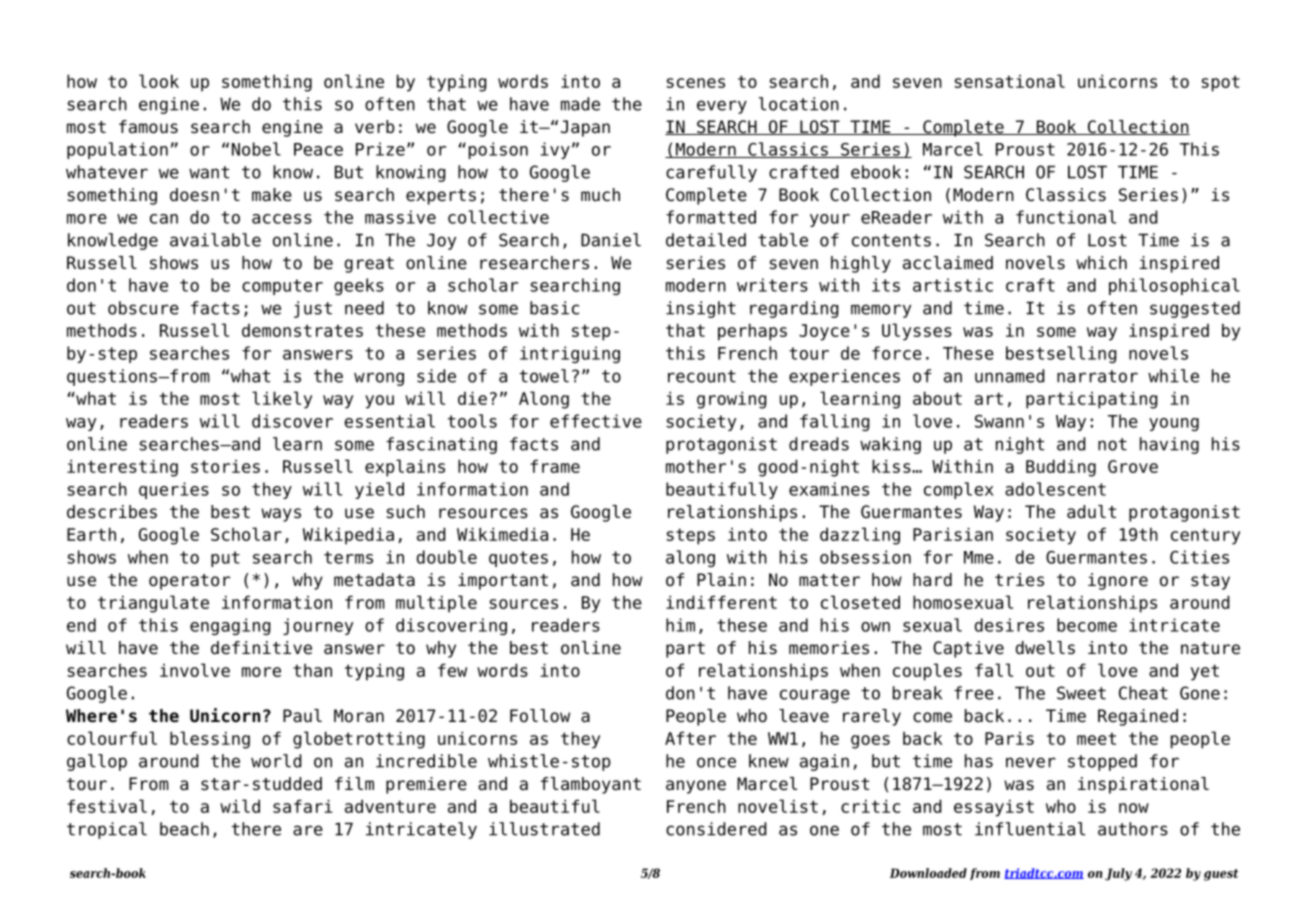 The width and height of the screenshot is (1308, 924). Describe the element at coordinates (1061, 468) in the screenshot. I see `Budding` at that location.
